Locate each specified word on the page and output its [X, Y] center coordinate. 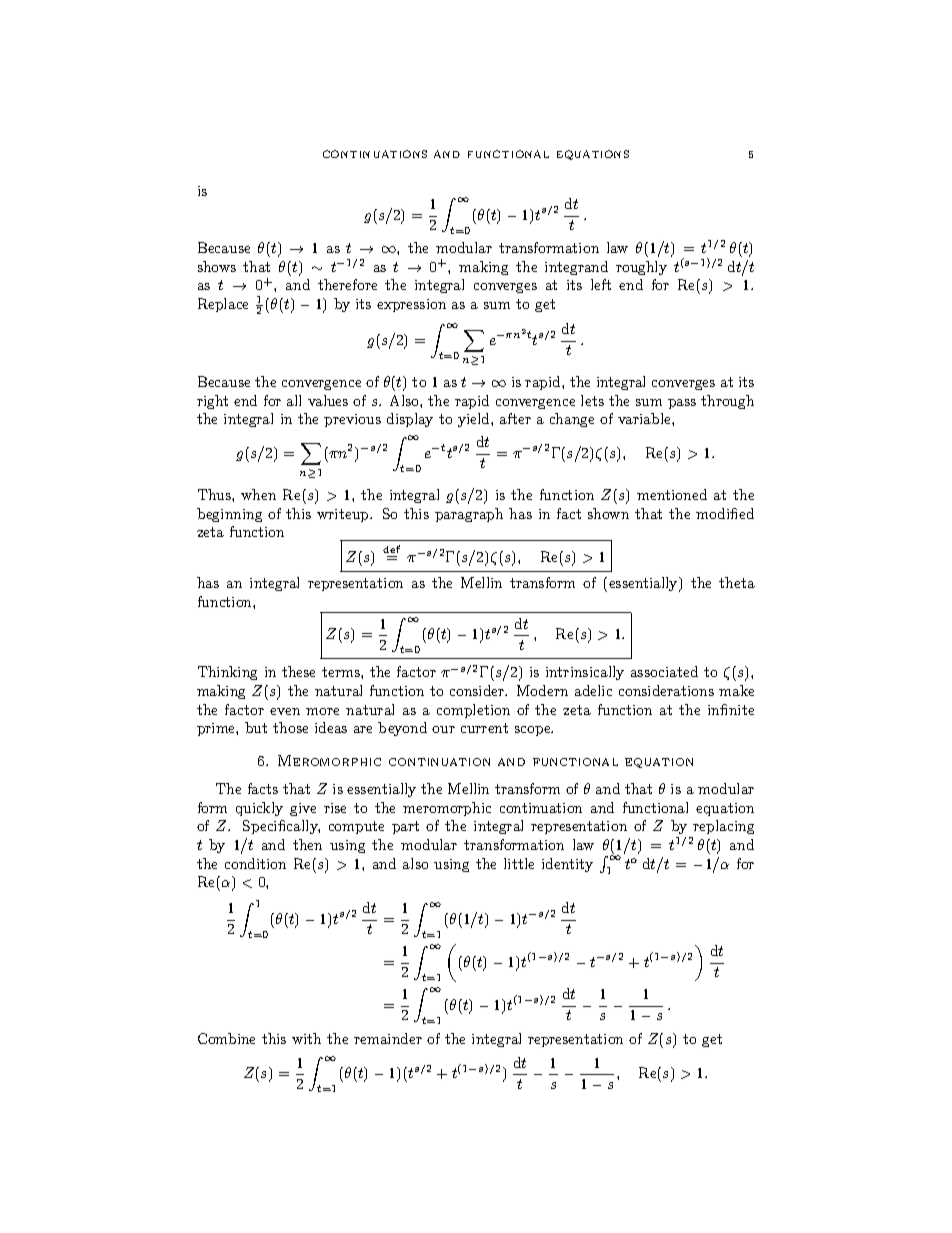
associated [664, 671]
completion [473, 711]
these [298, 671]
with [306, 1038]
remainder [388, 1038]
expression [411, 305]
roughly [641, 268]
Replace [223, 305]
